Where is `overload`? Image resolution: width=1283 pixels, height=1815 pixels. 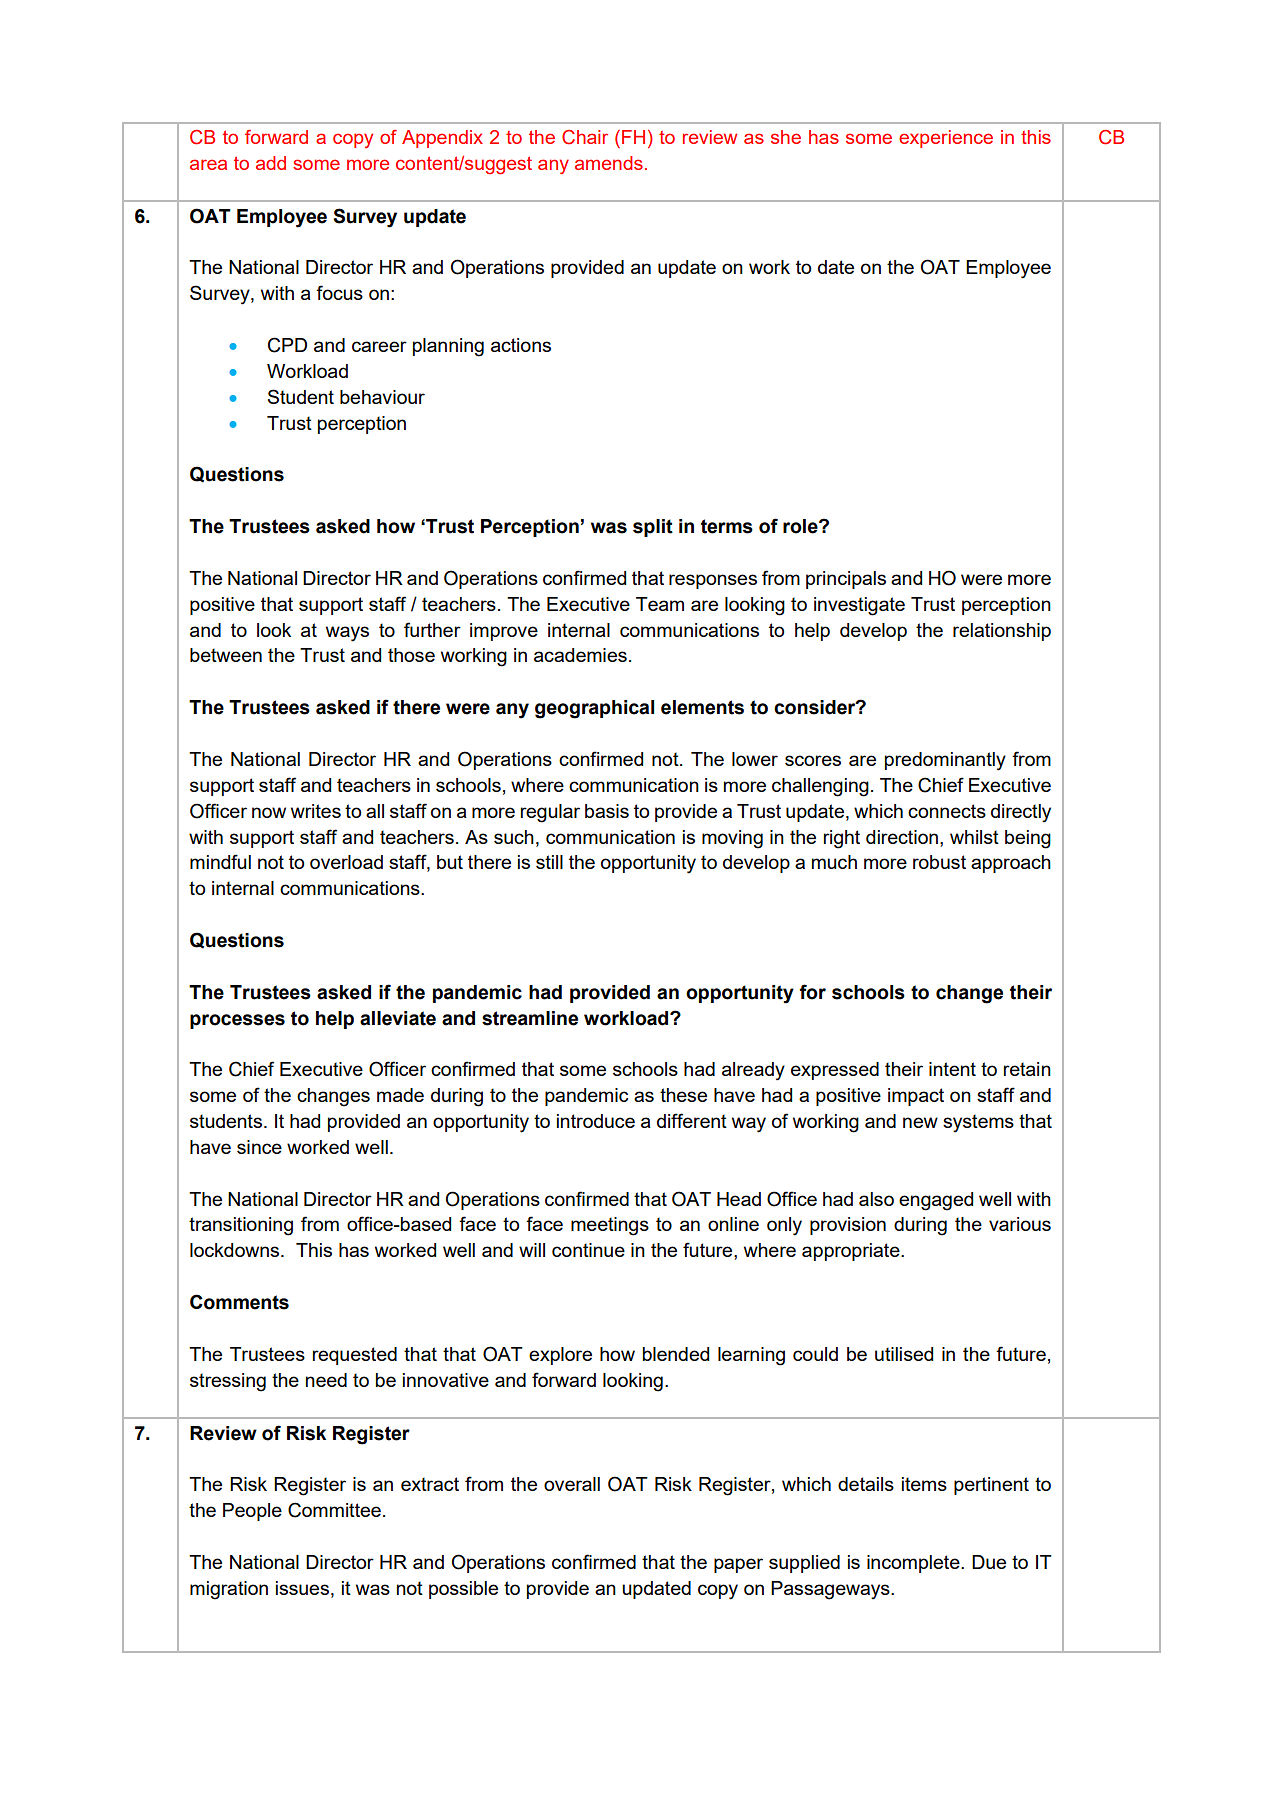
overload is located at coordinates (346, 862).
